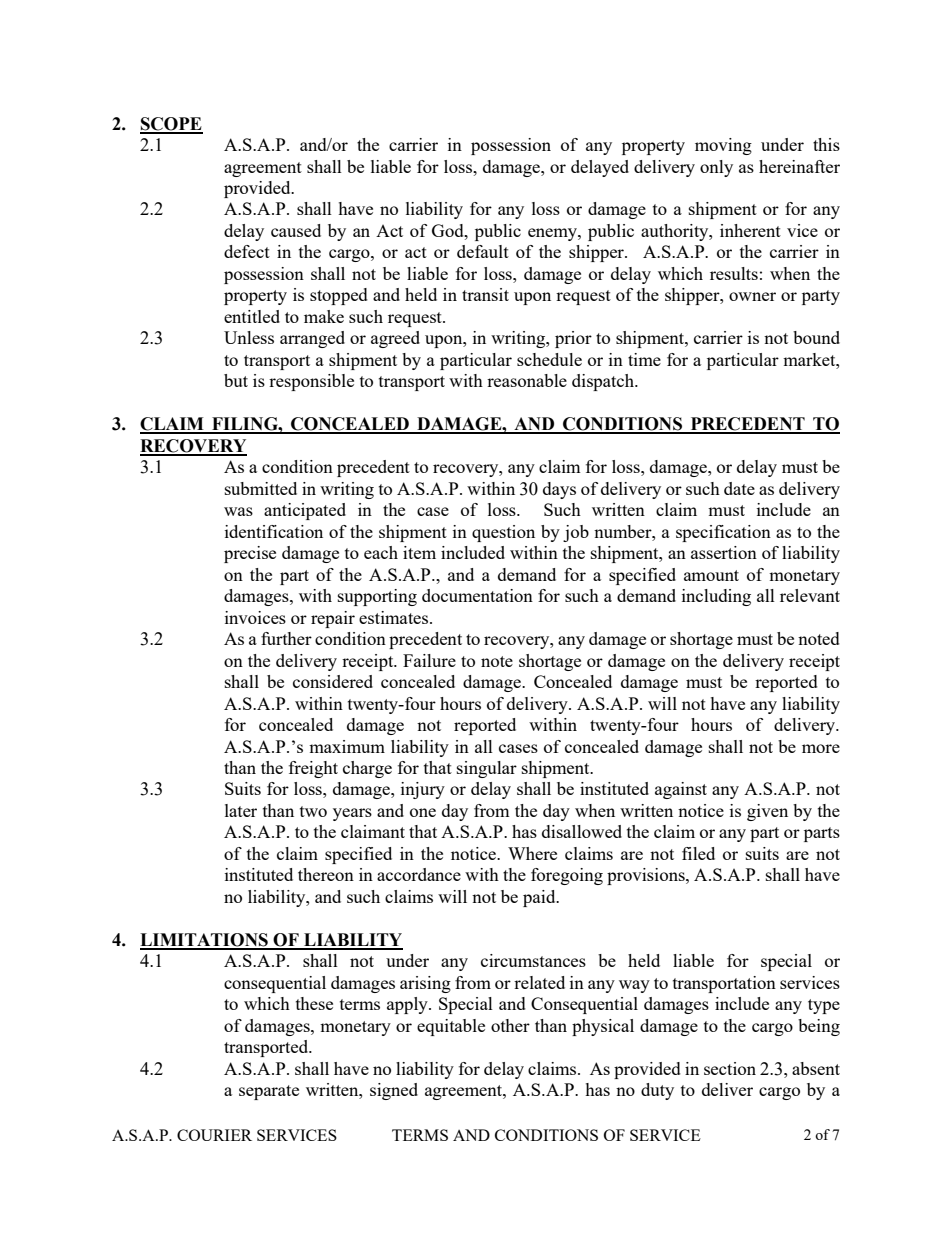 This image has height=1233, width=952. I want to click on caused, so click(296, 230).
